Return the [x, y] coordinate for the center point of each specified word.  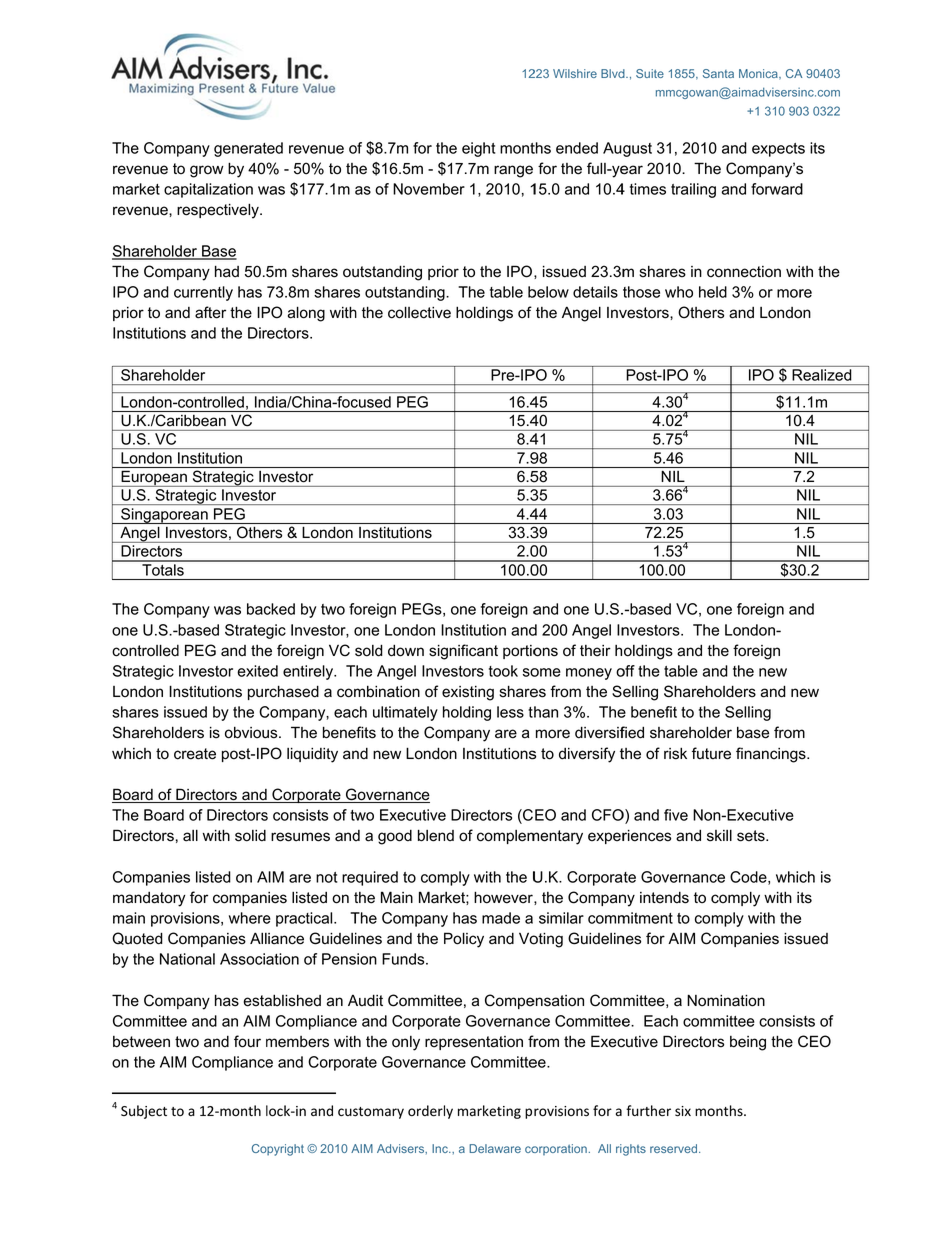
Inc [441, 1148]
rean [193, 515]
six [683, 1111]
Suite [650, 73]
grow [207, 171]
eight [478, 149]
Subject [144, 1112]
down [406, 650]
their [595, 651]
